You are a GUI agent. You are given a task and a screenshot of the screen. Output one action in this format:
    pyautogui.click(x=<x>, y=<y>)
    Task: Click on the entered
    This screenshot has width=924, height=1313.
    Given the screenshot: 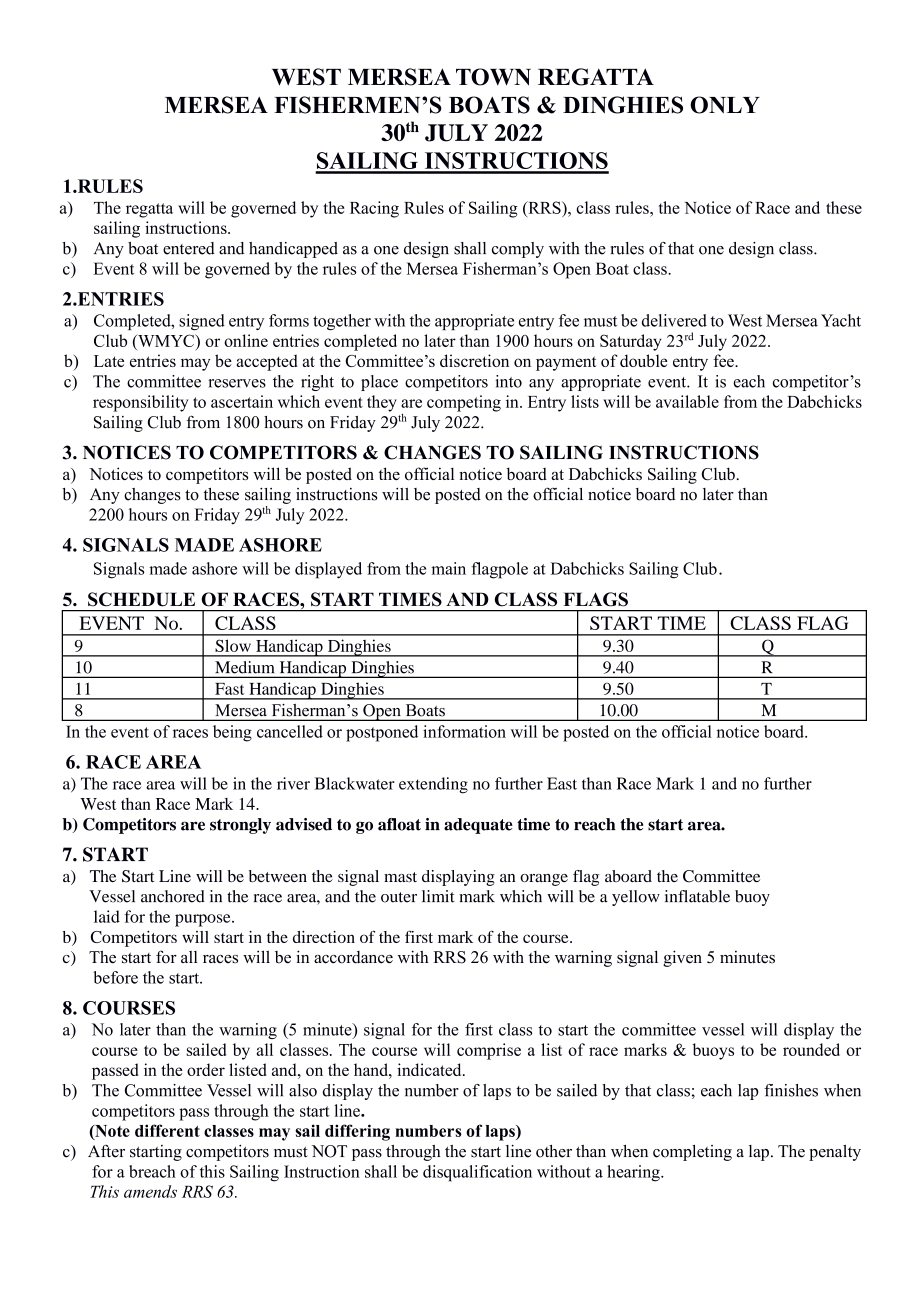 What is the action you would take?
    pyautogui.click(x=189, y=248)
